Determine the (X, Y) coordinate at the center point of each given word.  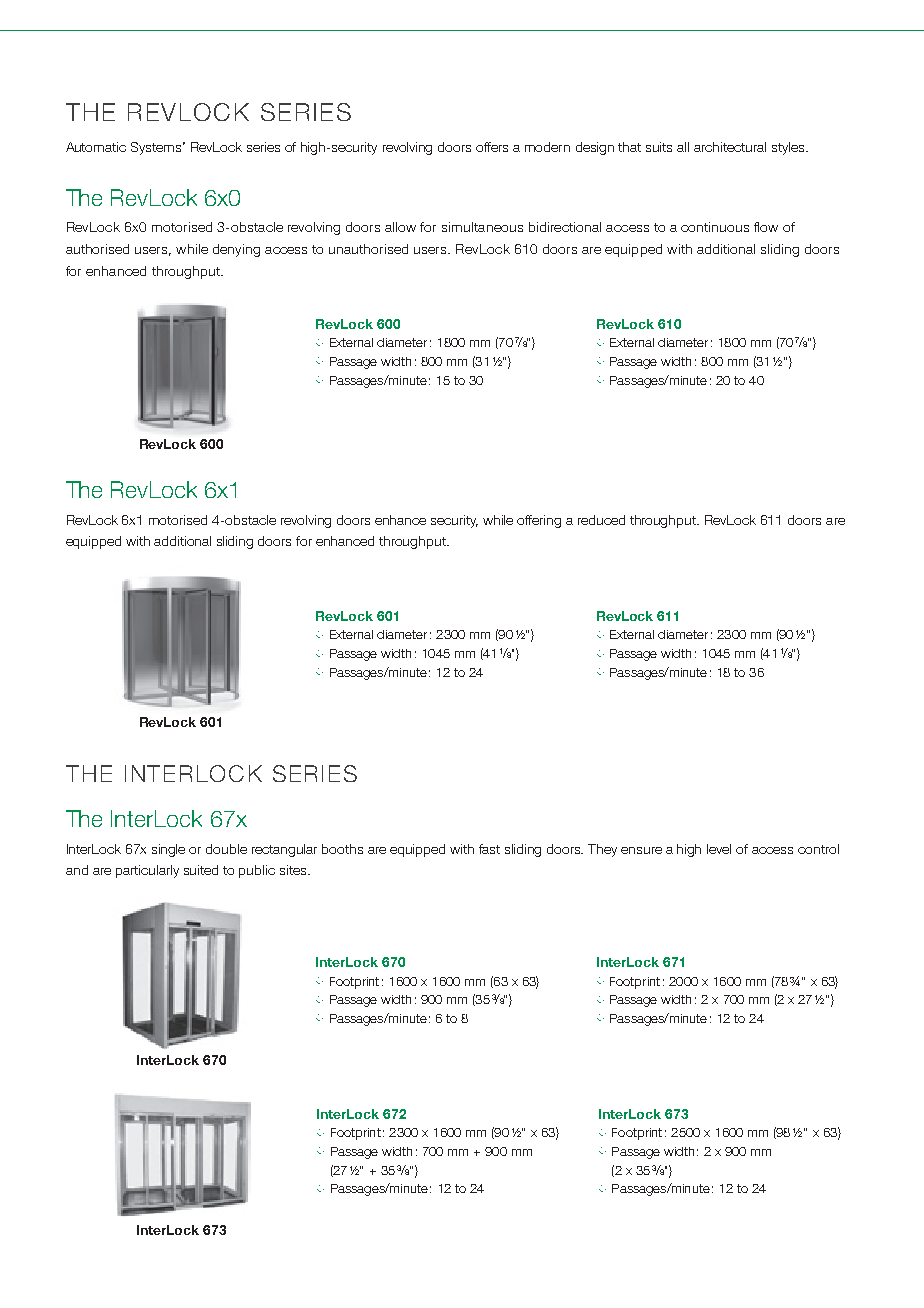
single (168, 850)
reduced (601, 520)
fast (489, 849)
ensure (641, 850)
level (719, 849)
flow (766, 227)
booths (342, 849)
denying (236, 250)
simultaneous (482, 227)
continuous (715, 227)
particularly (147, 871)
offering (539, 521)
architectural (730, 147)
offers (492, 147)
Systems (158, 148)
